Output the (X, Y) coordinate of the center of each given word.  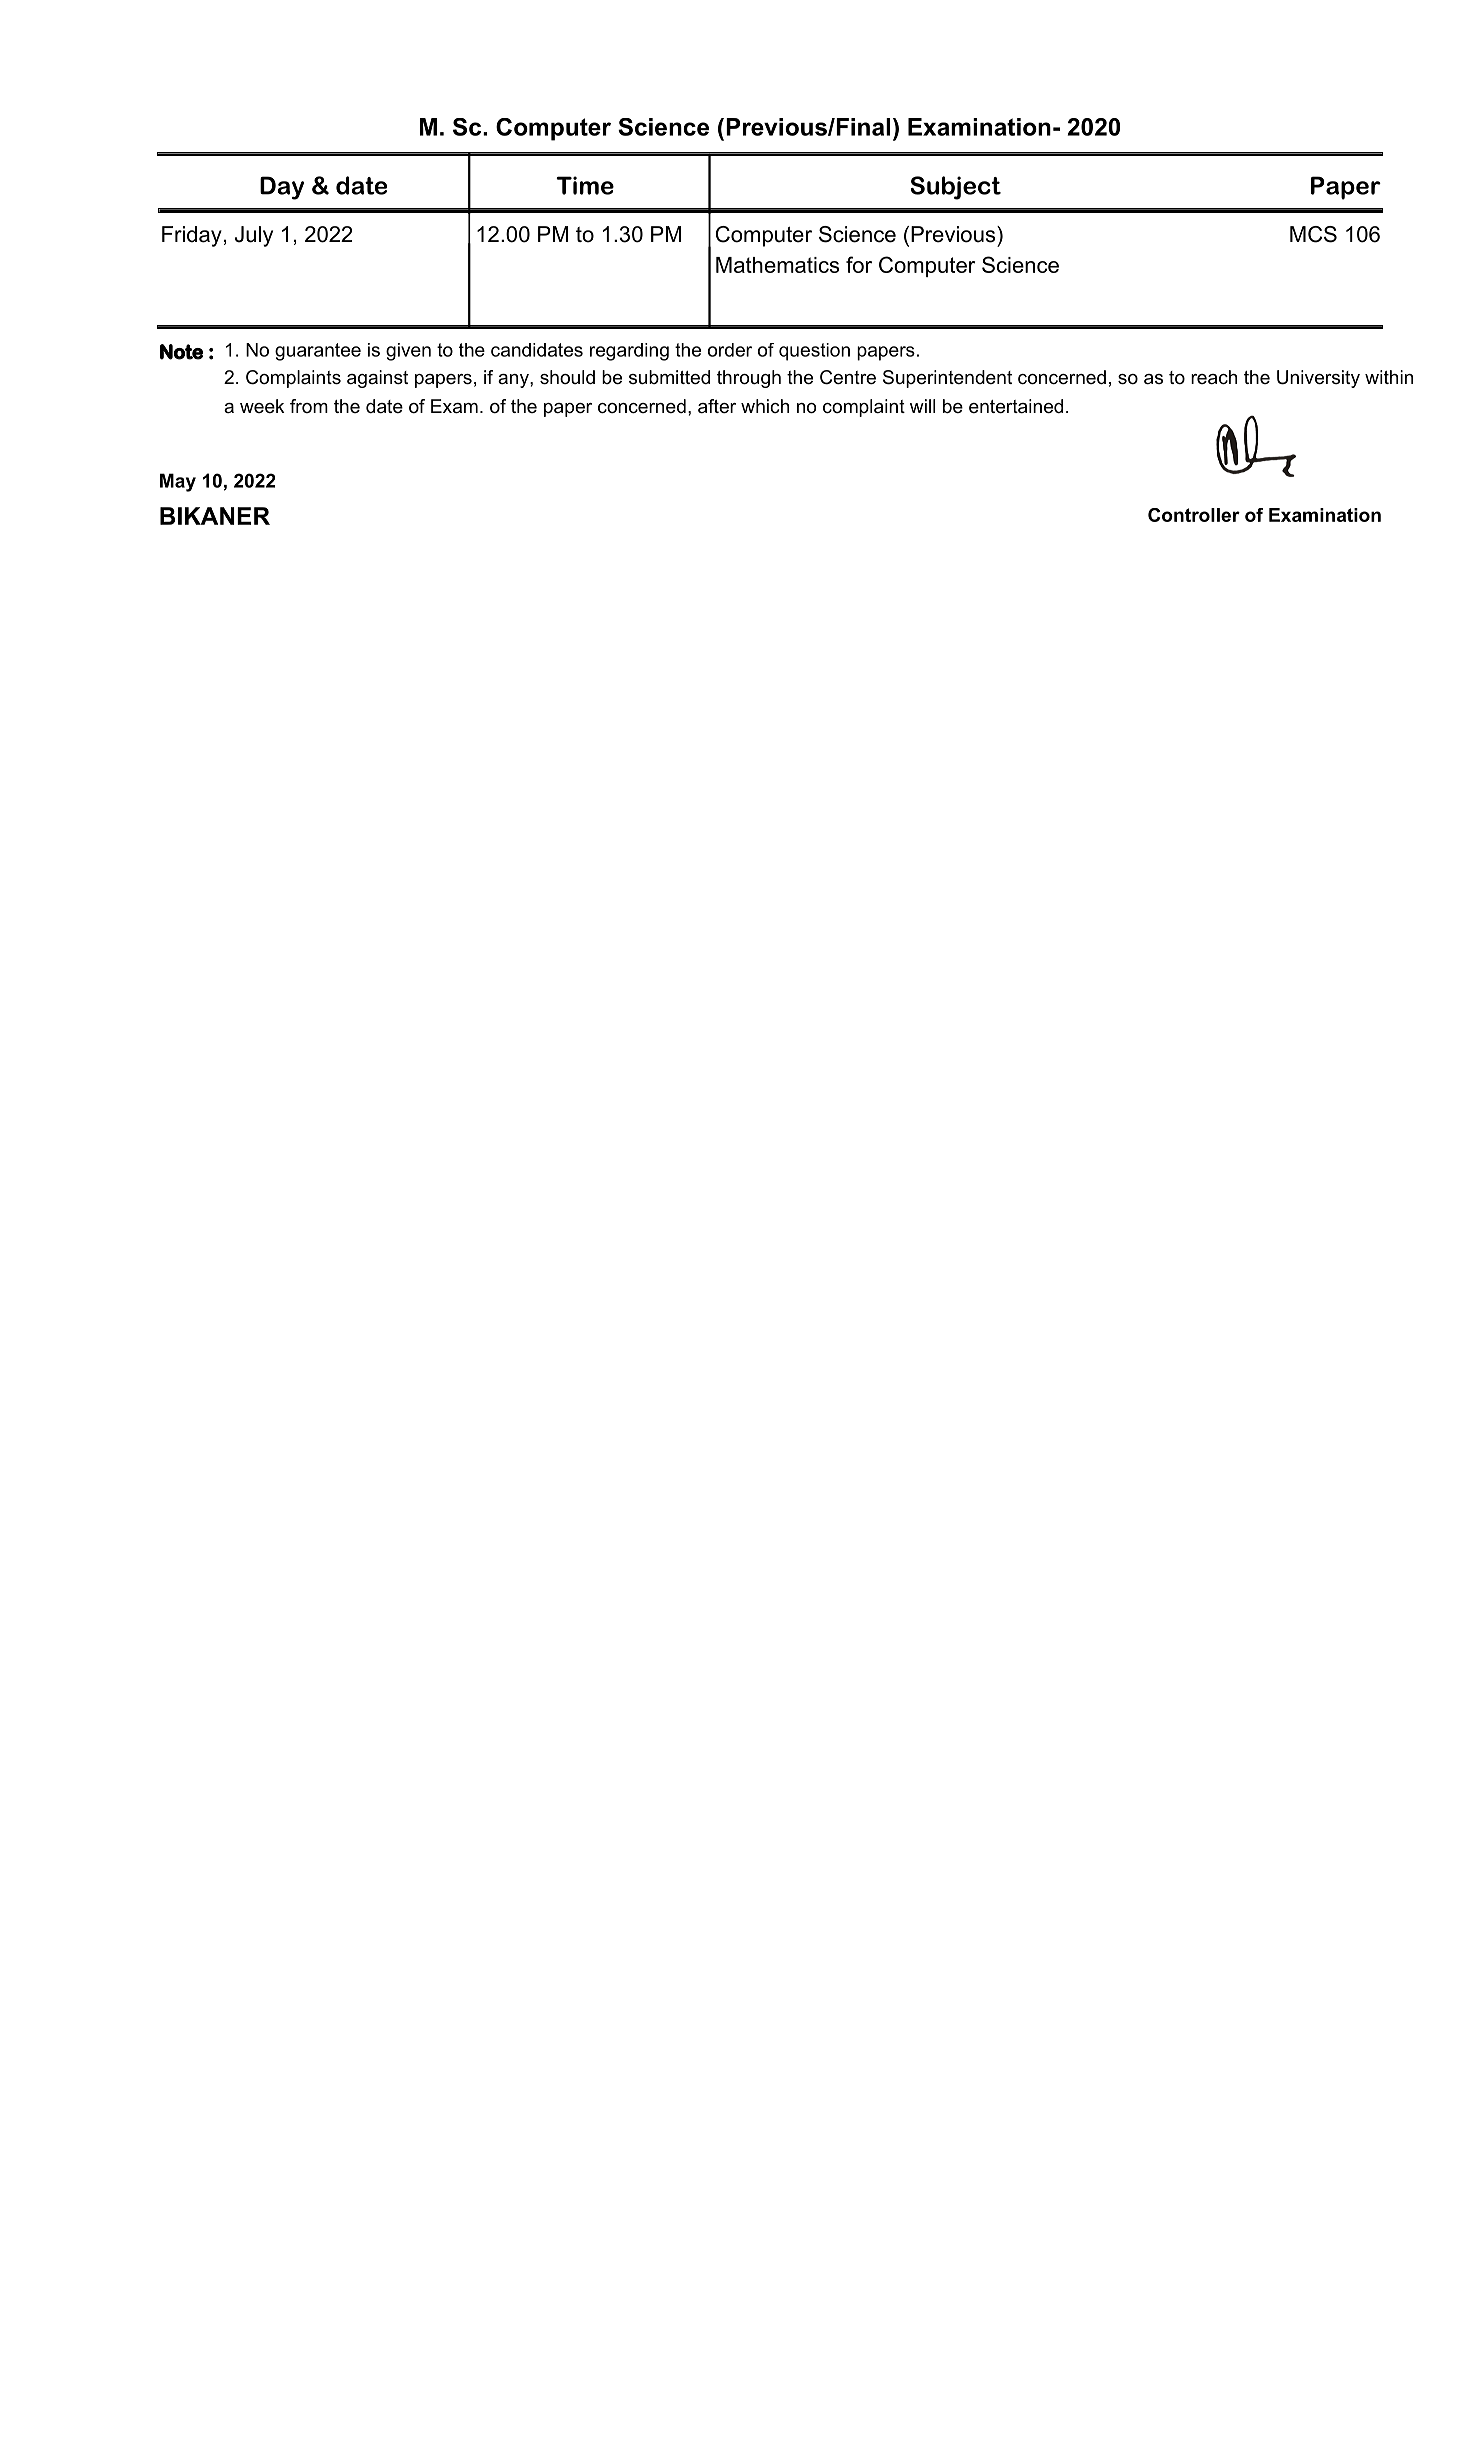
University (1318, 379)
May (178, 482)
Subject (956, 188)
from (309, 406)
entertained (1016, 406)
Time (585, 185)
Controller (1194, 515)
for (859, 264)
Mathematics (777, 265)
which (765, 406)
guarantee (318, 352)
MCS (1313, 234)
